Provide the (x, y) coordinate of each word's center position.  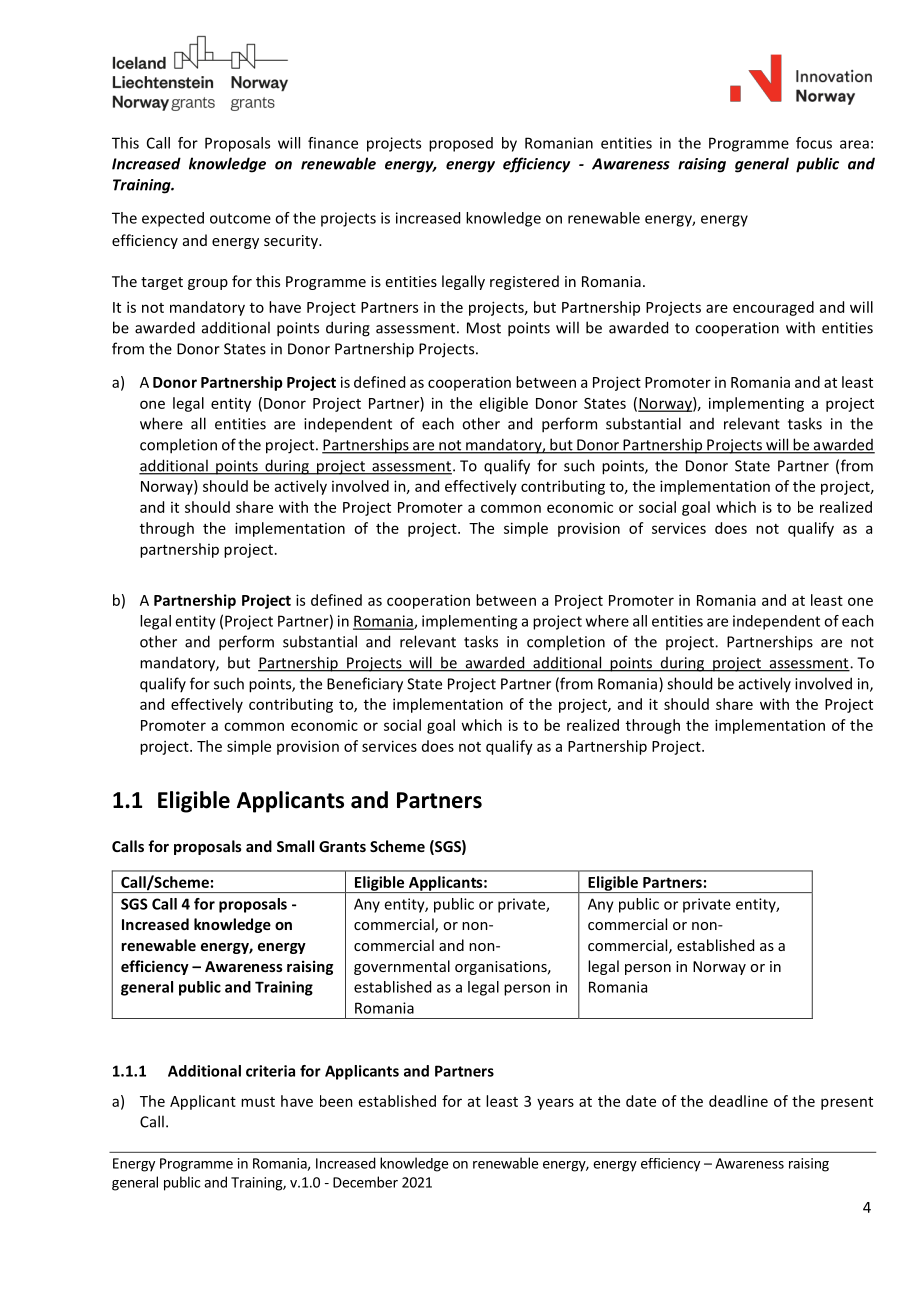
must (258, 1102)
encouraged (773, 308)
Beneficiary (365, 685)
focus (814, 143)
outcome (240, 218)
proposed (461, 144)
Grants (342, 846)
